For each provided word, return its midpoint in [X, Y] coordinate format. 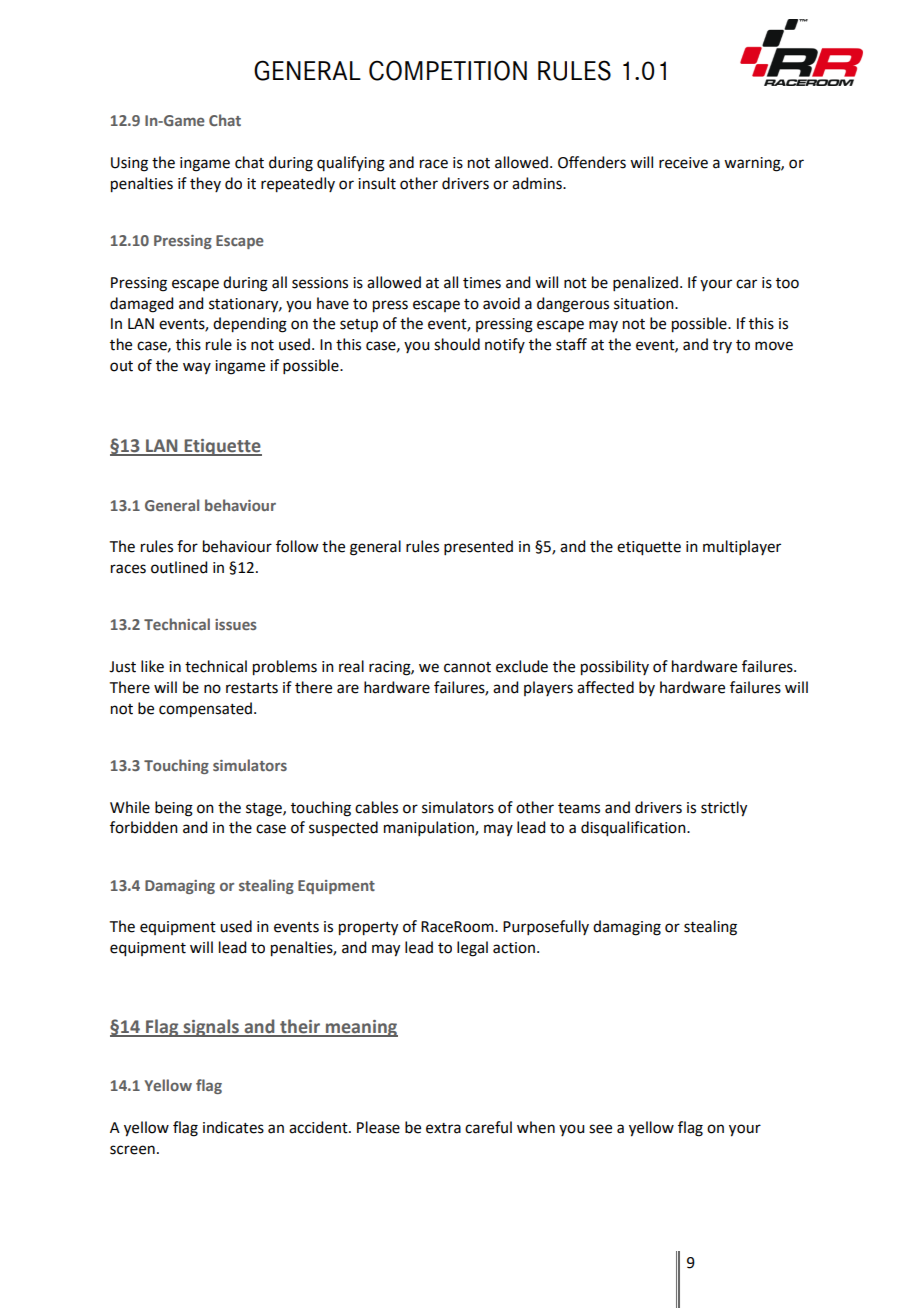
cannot [467, 667]
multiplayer [742, 547]
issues [236, 624]
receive [683, 163]
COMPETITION [448, 70]
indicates [233, 1127]
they [205, 184]
